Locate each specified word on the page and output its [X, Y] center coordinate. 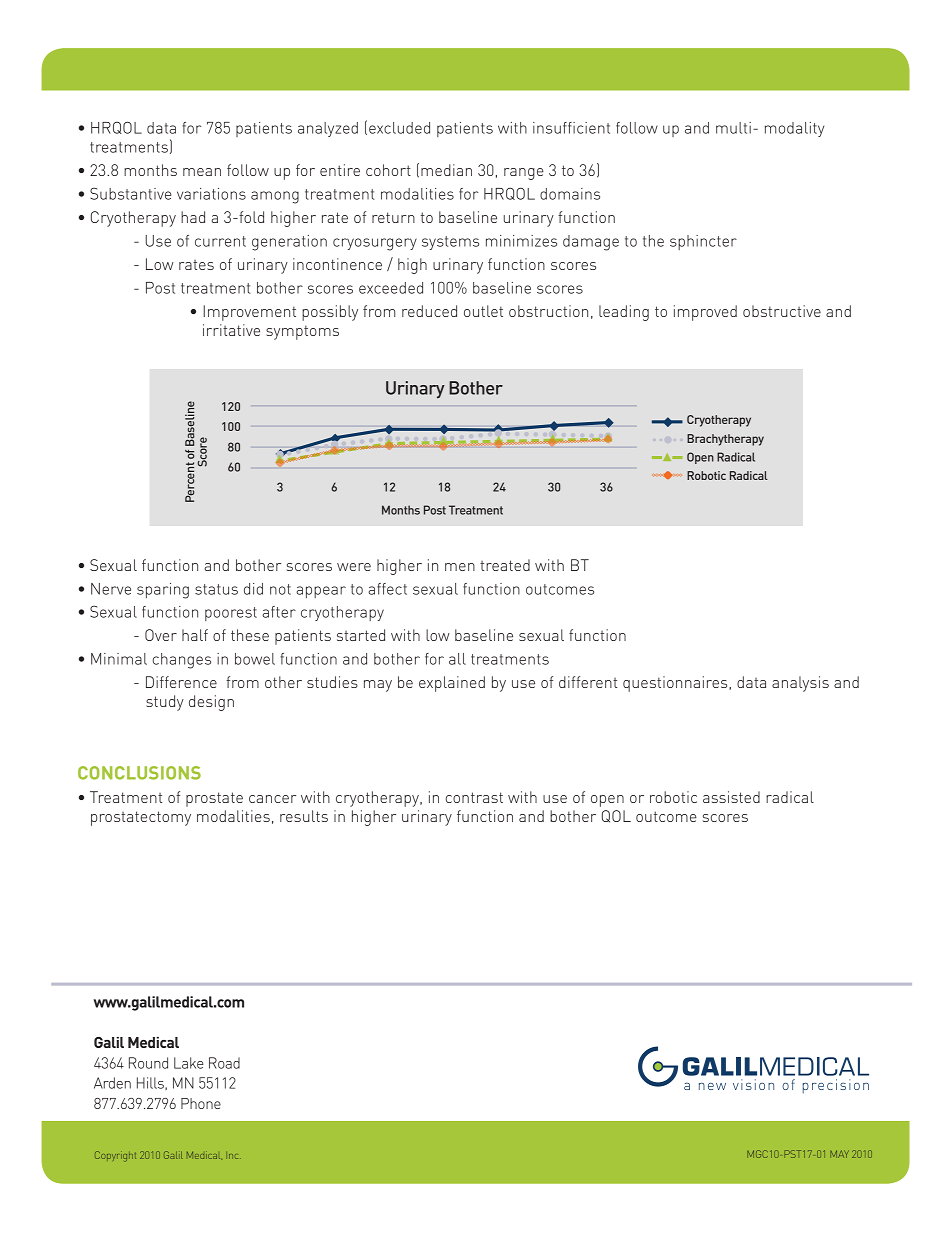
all [457, 659]
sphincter [703, 242]
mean [202, 172]
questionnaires [676, 684]
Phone [201, 1103]
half [195, 635]
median [446, 170]
